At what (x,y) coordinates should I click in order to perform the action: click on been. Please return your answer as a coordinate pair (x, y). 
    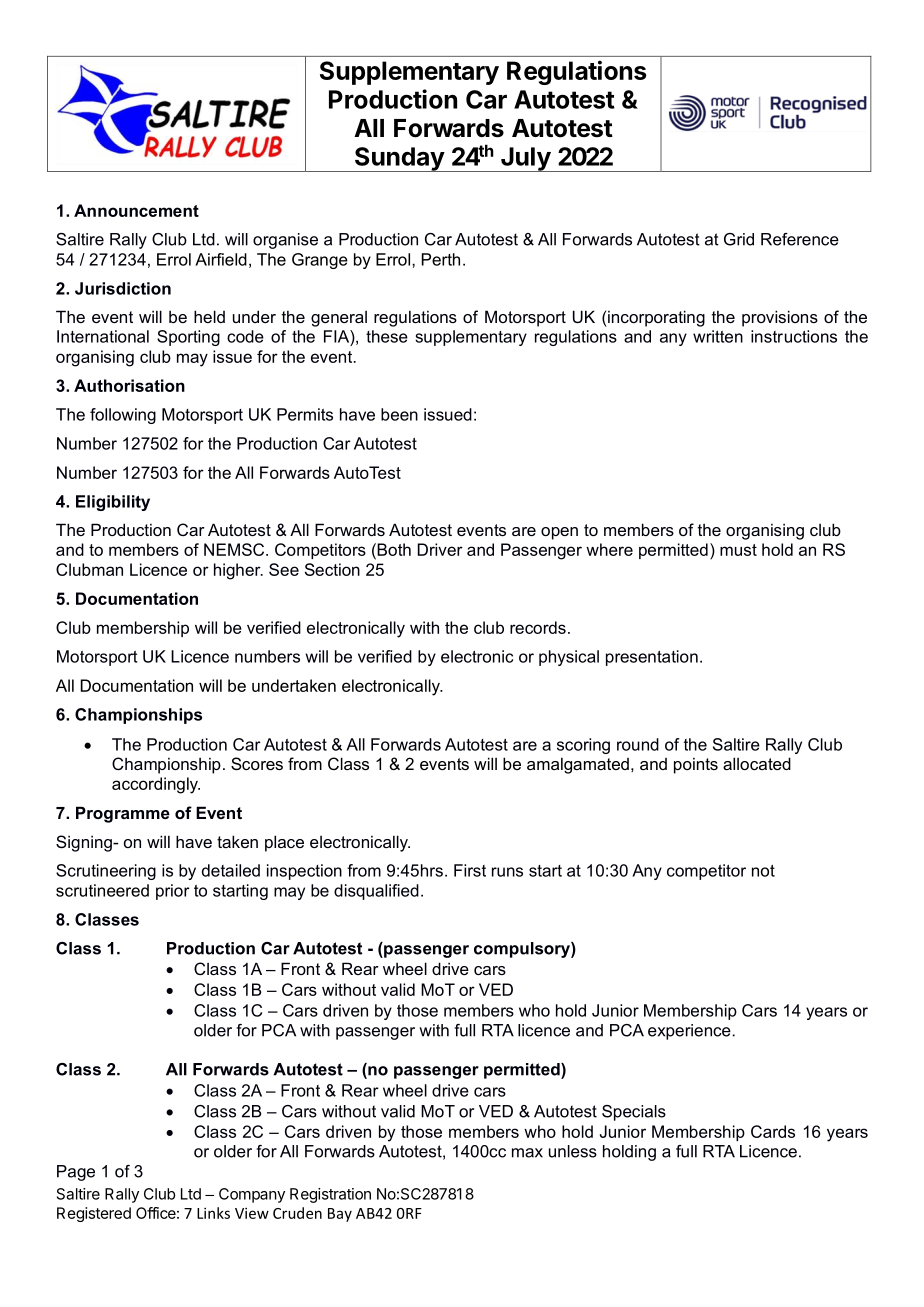
    Looking at the image, I should click on (399, 414).
